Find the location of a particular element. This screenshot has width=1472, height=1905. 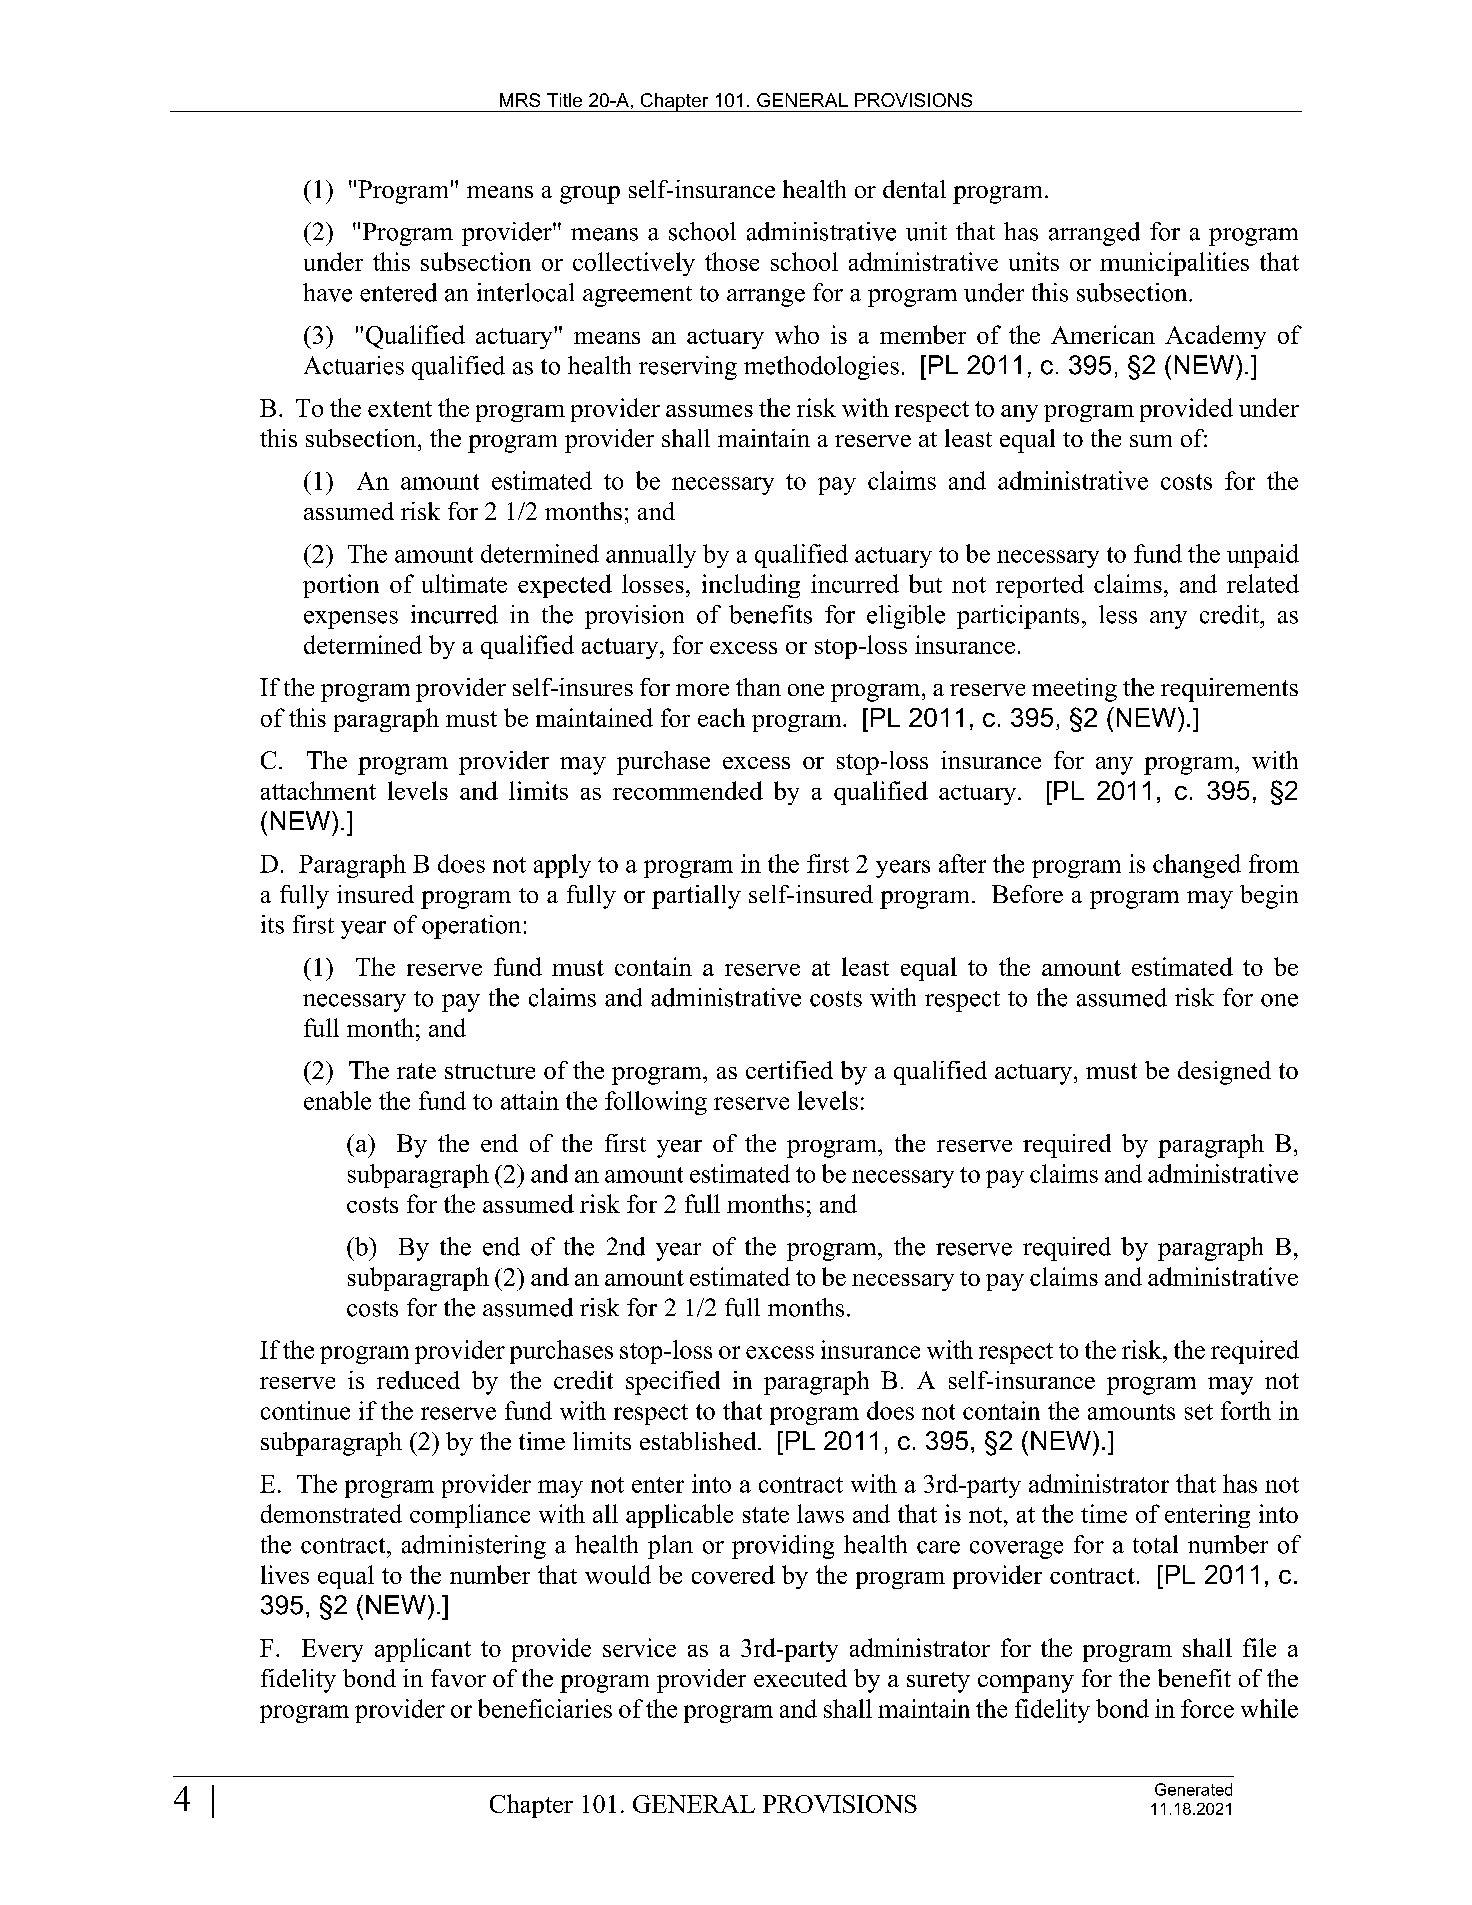

applicant is located at coordinates (423, 1650).
